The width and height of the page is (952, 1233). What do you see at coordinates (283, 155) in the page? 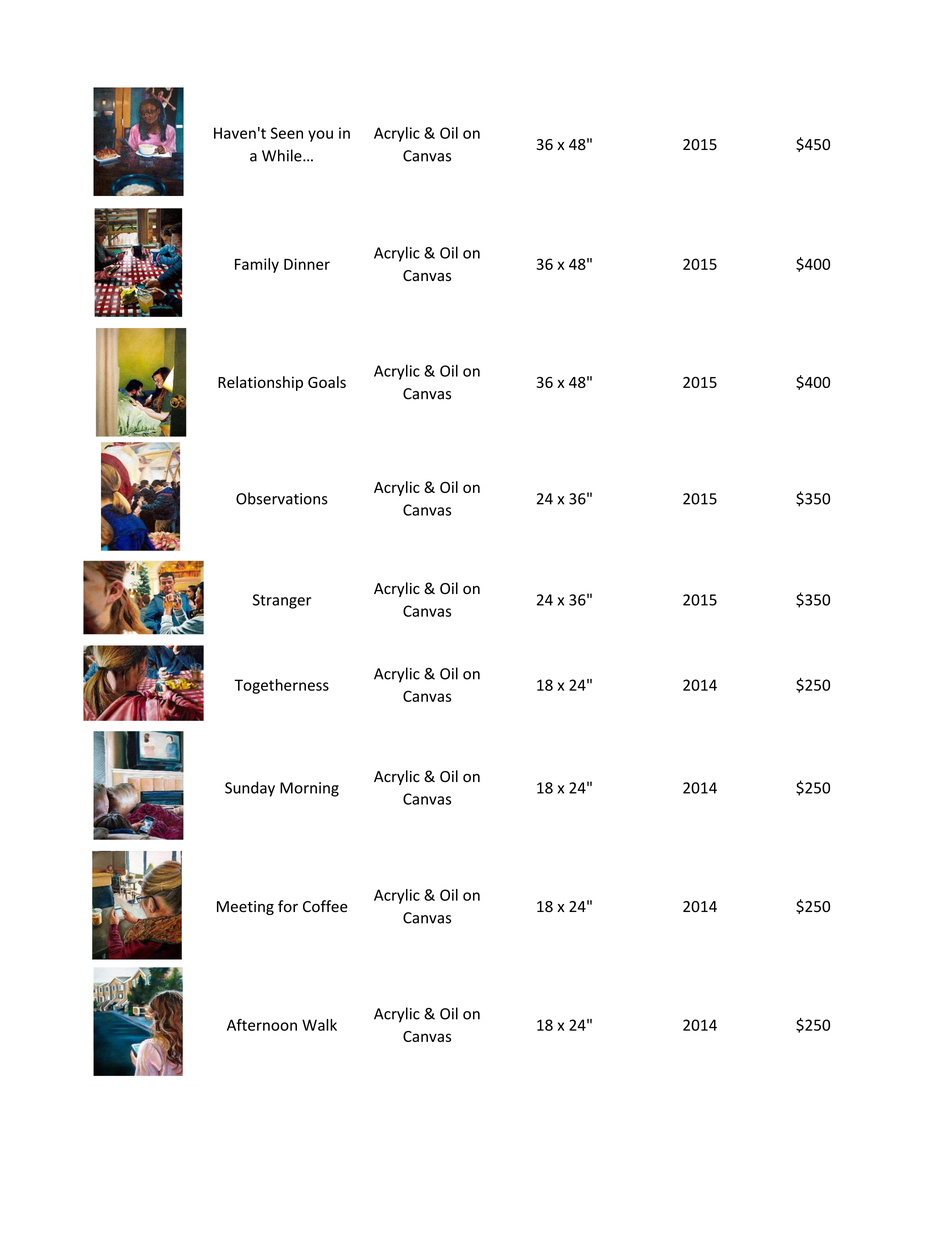
I see `While` at bounding box center [283, 155].
